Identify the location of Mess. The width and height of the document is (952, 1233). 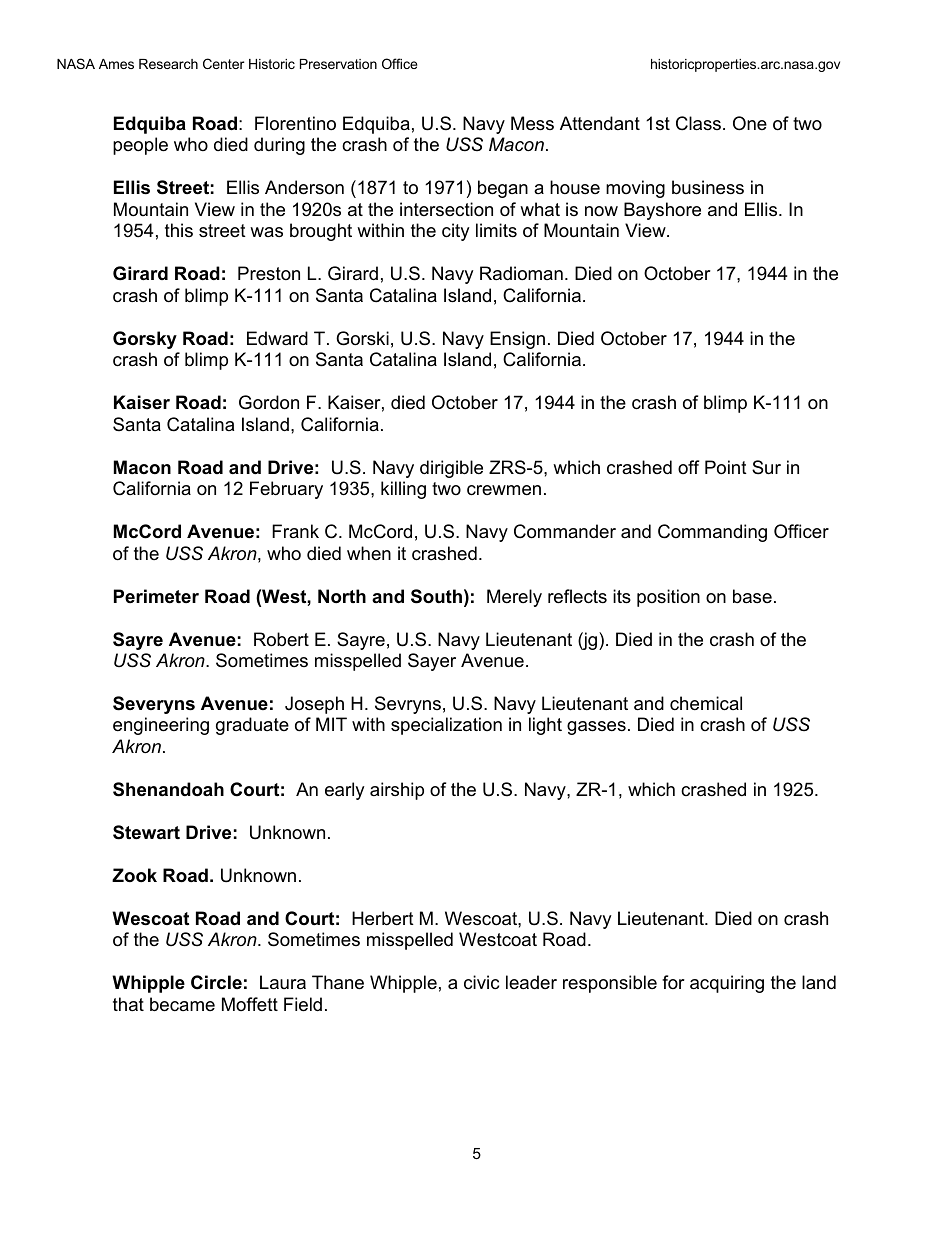
(532, 123).
